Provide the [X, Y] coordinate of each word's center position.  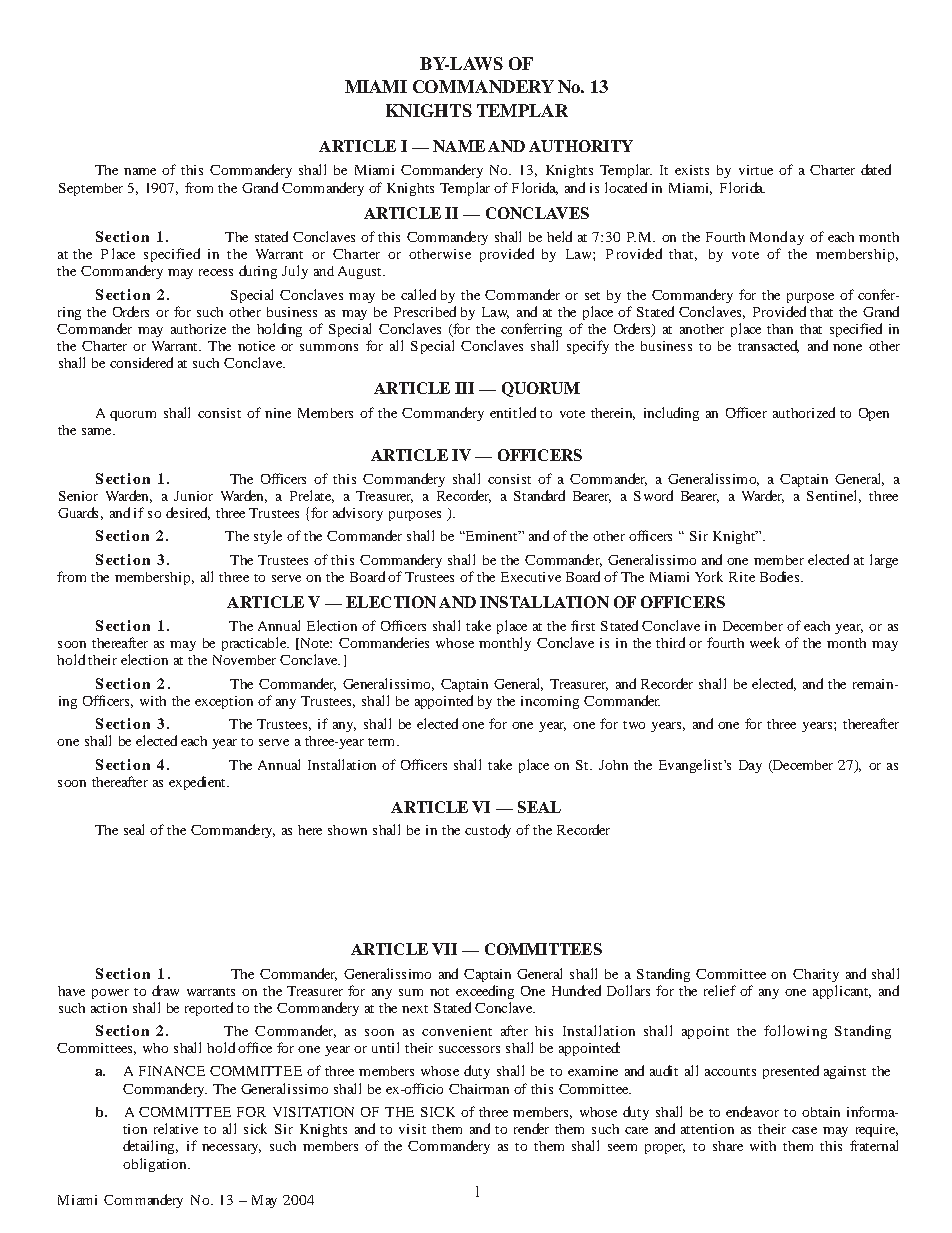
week [765, 642]
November [244, 660]
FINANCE [172, 1071]
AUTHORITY [581, 146]
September [91, 189]
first [583, 625]
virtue [756, 170]
